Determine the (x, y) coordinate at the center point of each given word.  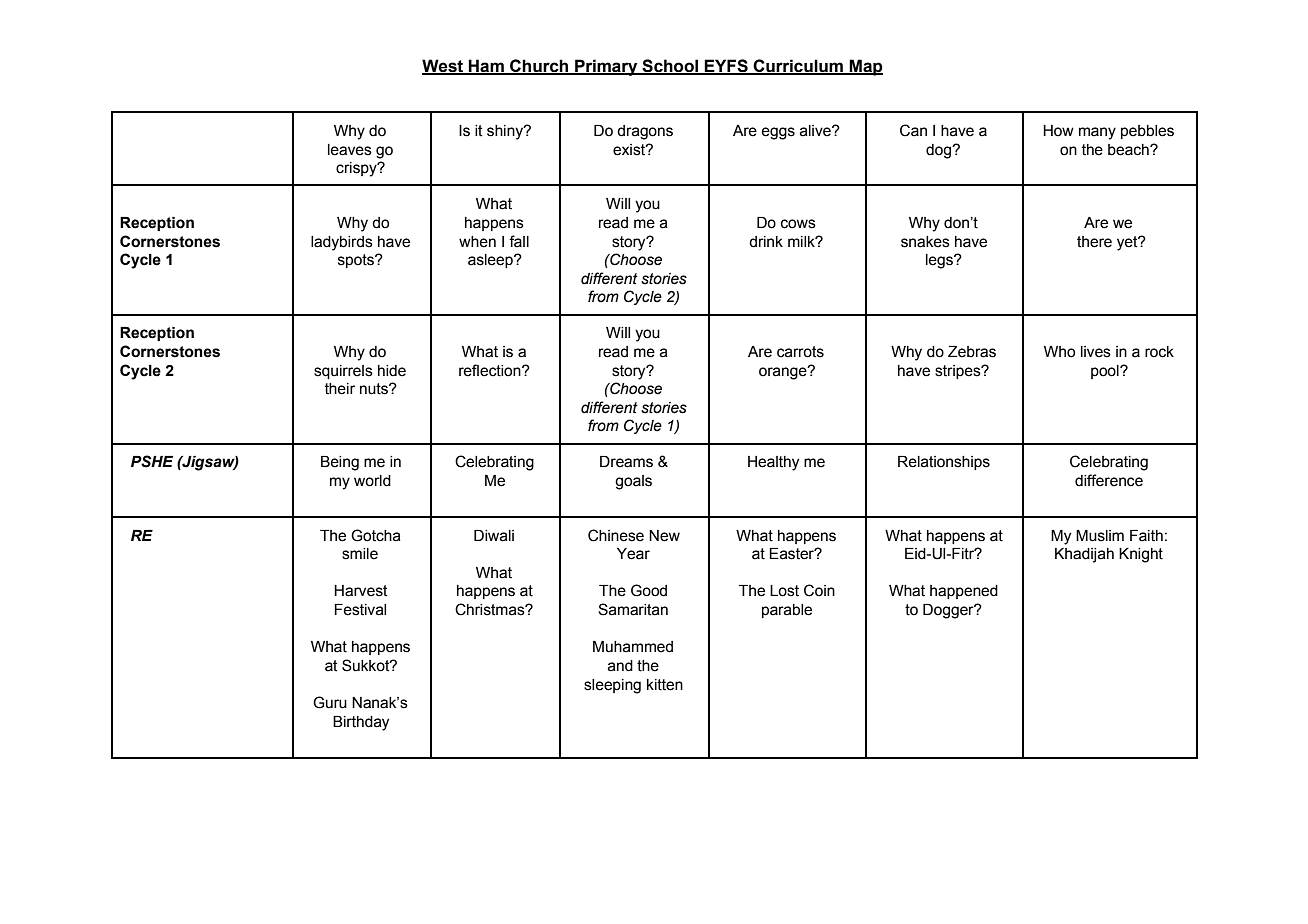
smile (360, 554)
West (443, 67)
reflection (491, 370)
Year (633, 554)
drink (766, 242)
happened (964, 592)
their (340, 389)
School (670, 67)
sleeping (612, 686)
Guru (330, 702)
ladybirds (342, 243)
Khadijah (1084, 555)
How (1058, 131)
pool (1106, 372)
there (1094, 242)
